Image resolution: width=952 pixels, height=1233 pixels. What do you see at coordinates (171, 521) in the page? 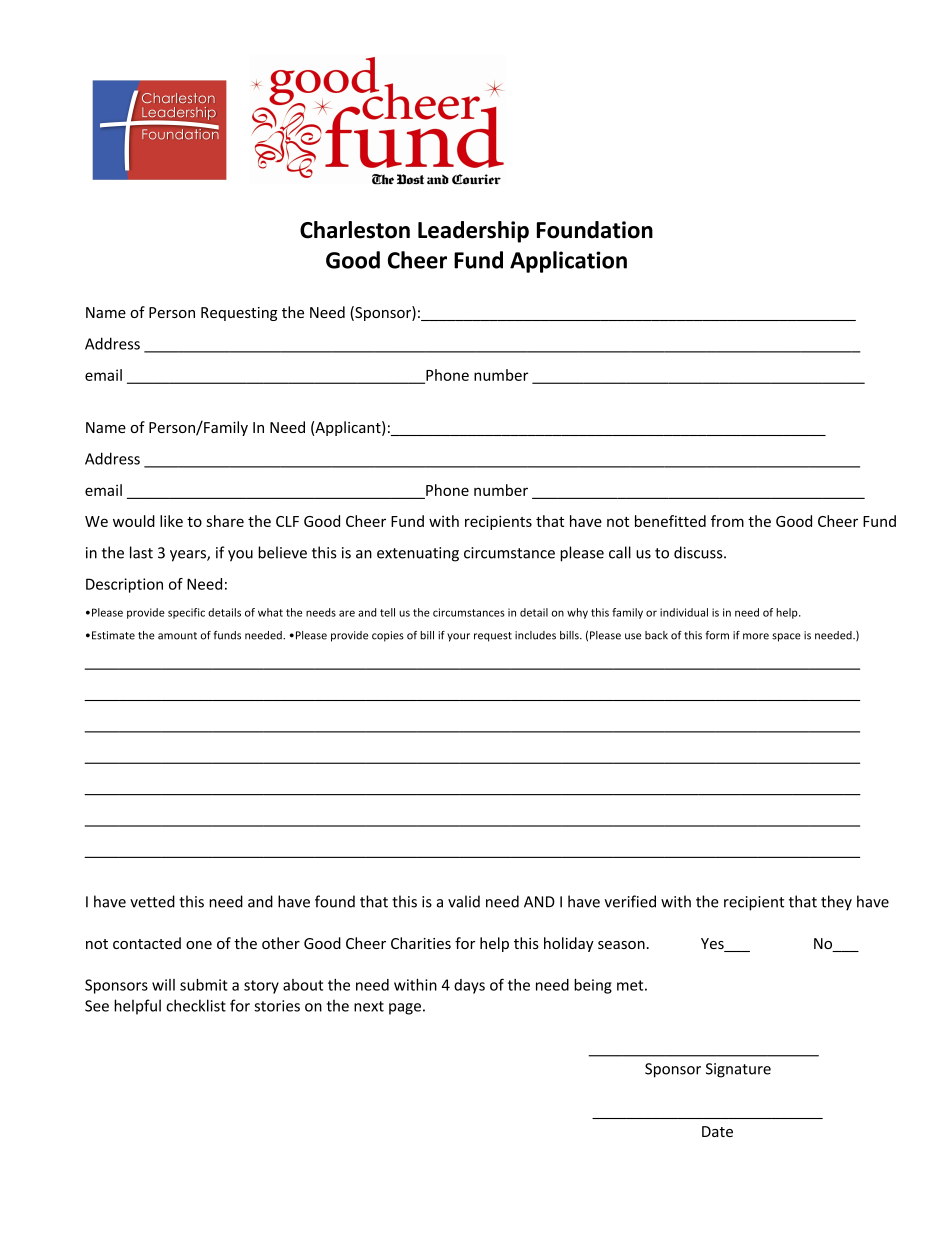
I see `like` at bounding box center [171, 521].
